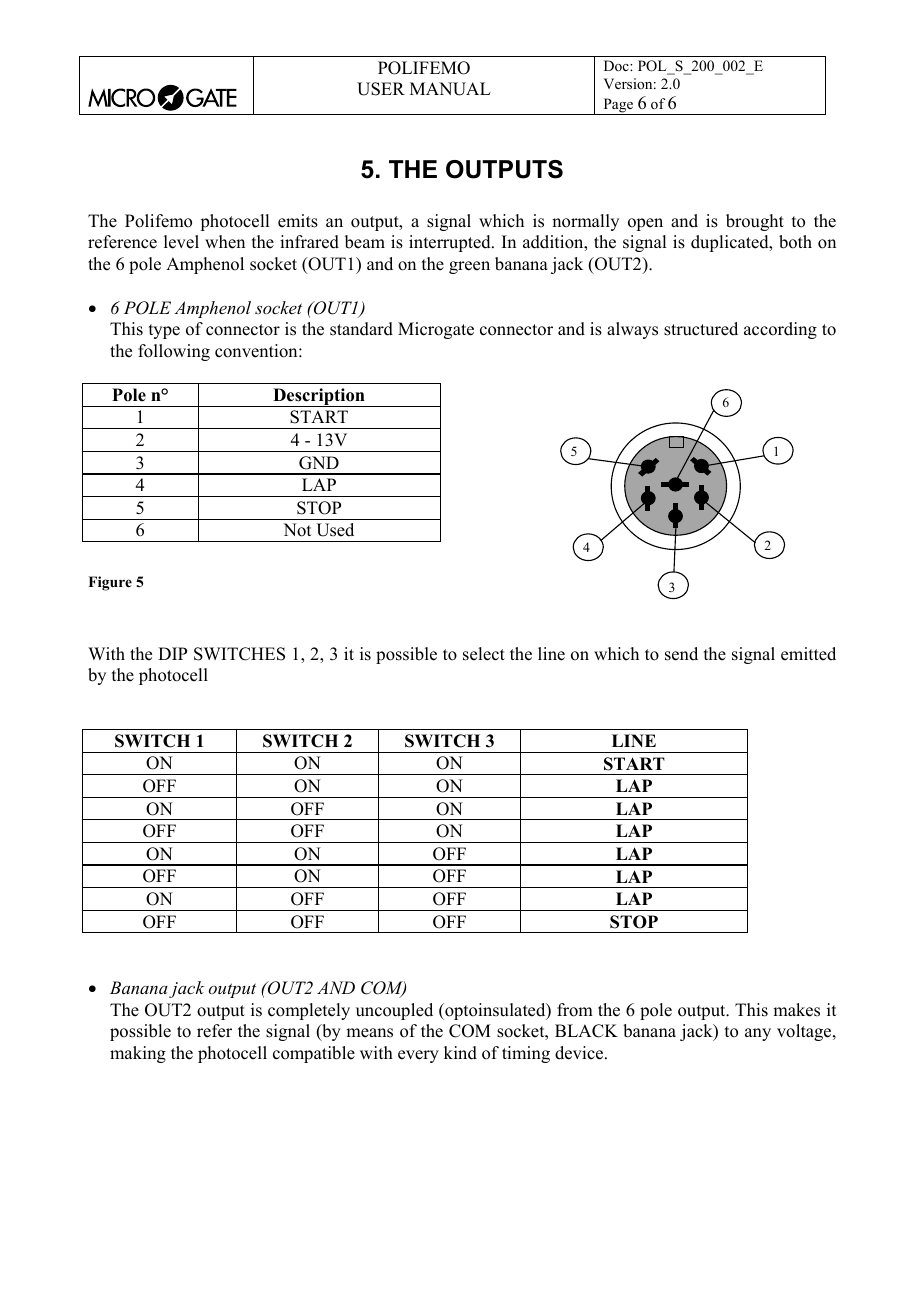 The image size is (924, 1308). I want to click on USER, so click(381, 89).
